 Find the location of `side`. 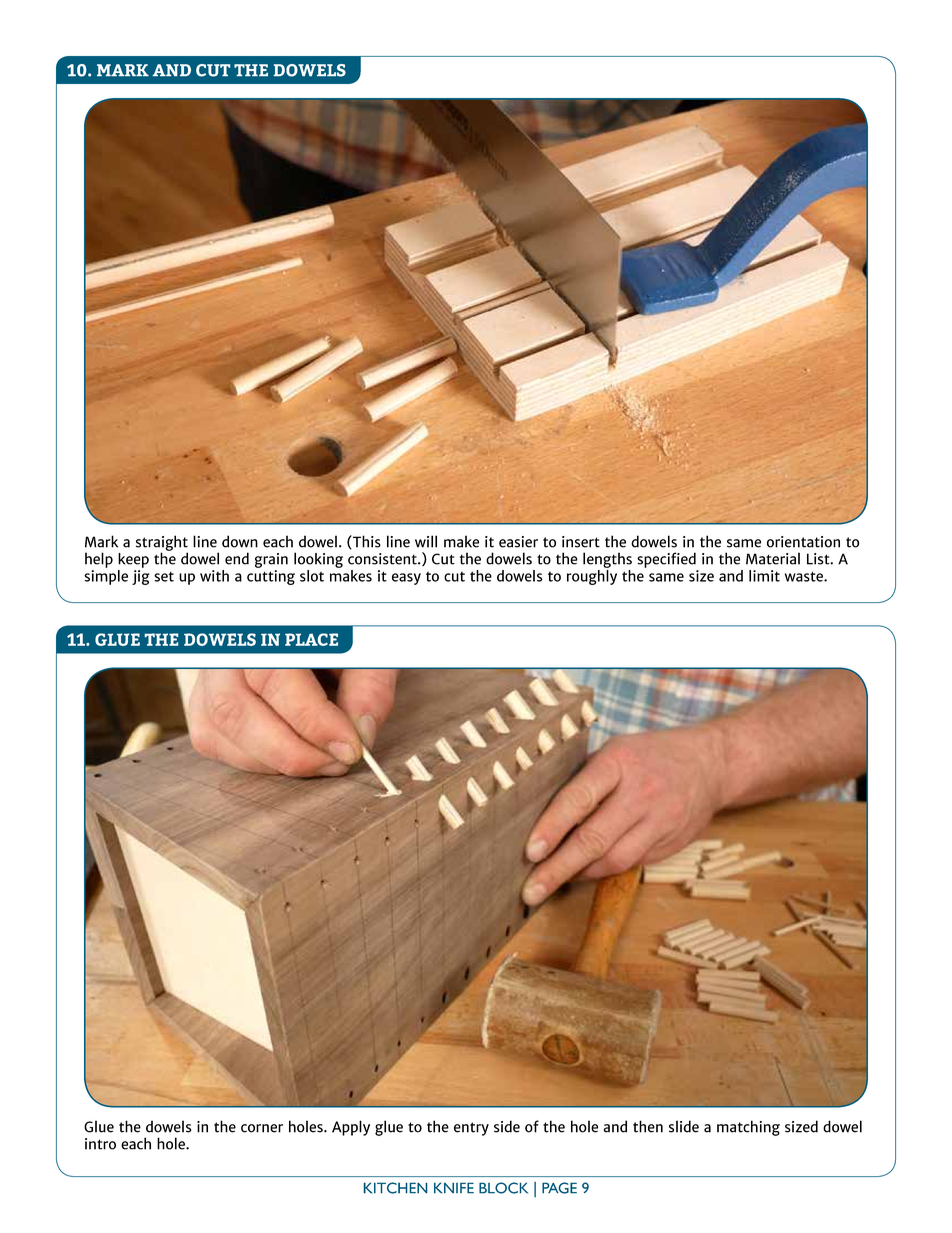

side is located at coordinates (507, 1126).
